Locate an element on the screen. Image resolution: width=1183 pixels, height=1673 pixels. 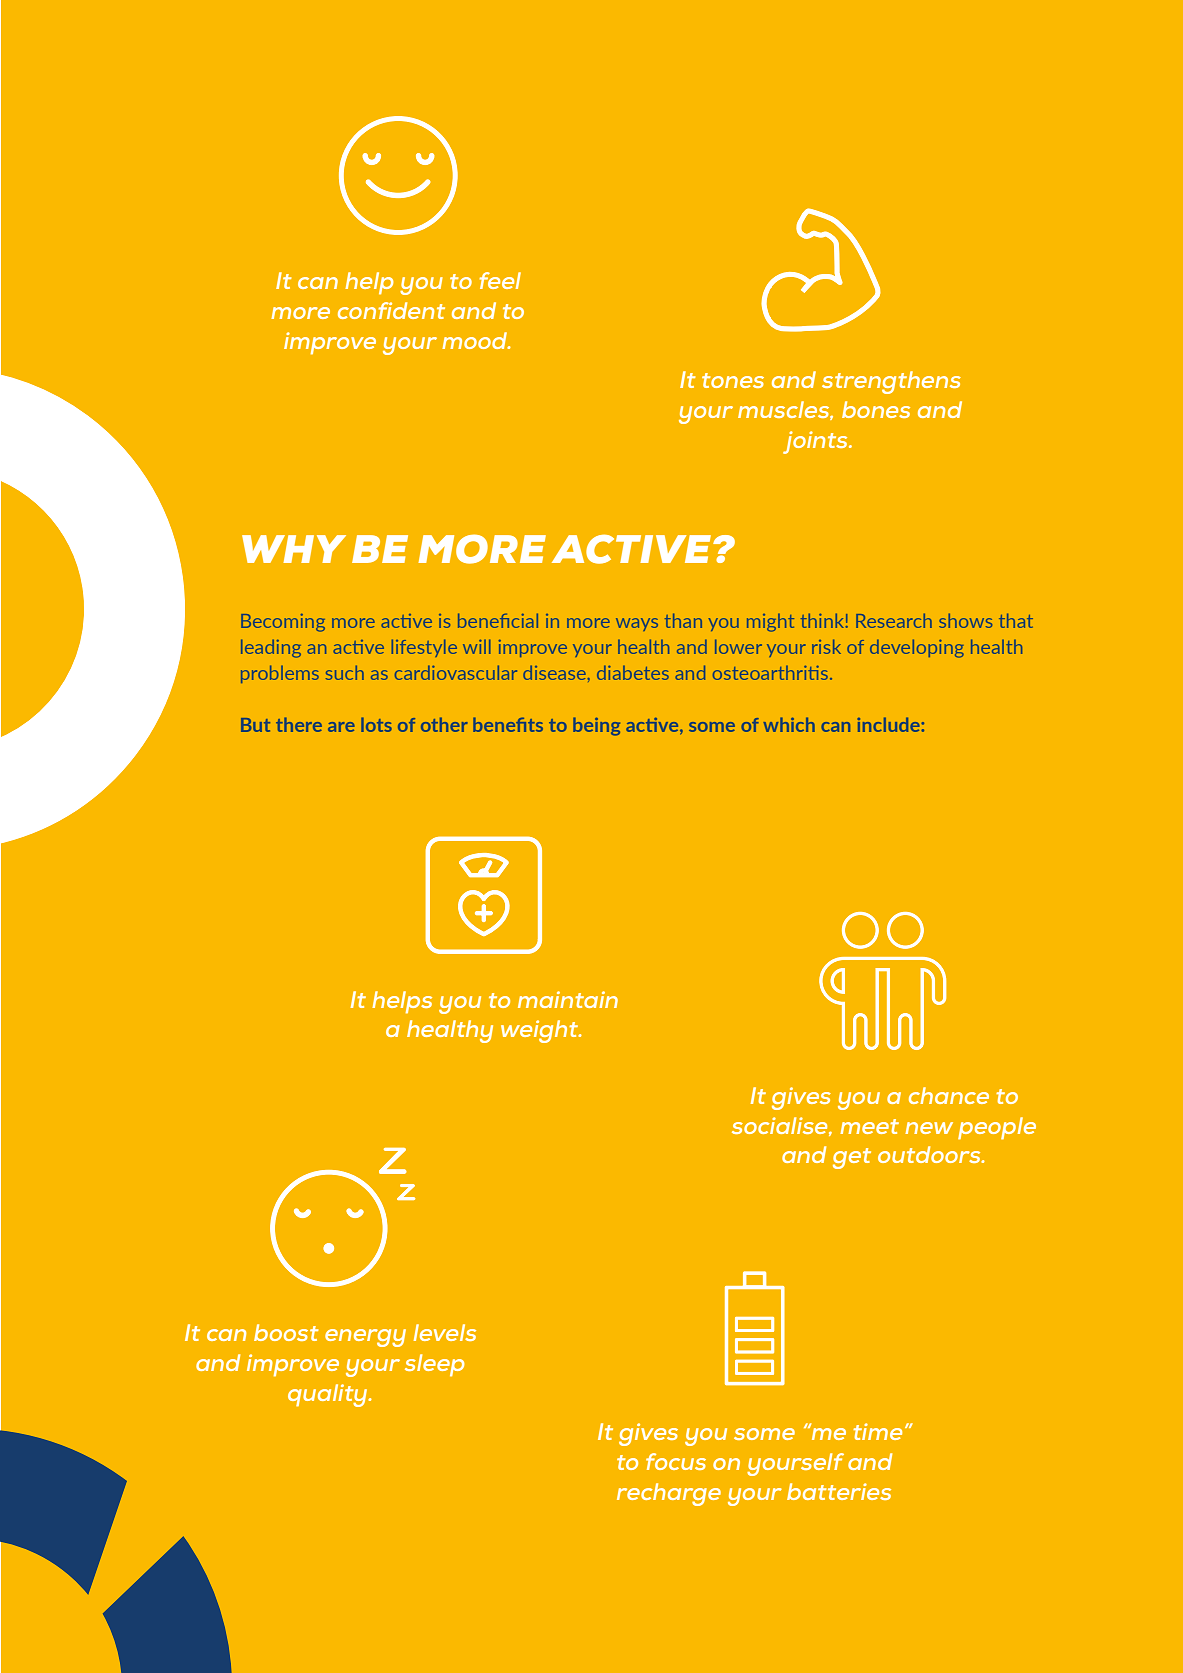
weight is located at coordinates (541, 1031).
